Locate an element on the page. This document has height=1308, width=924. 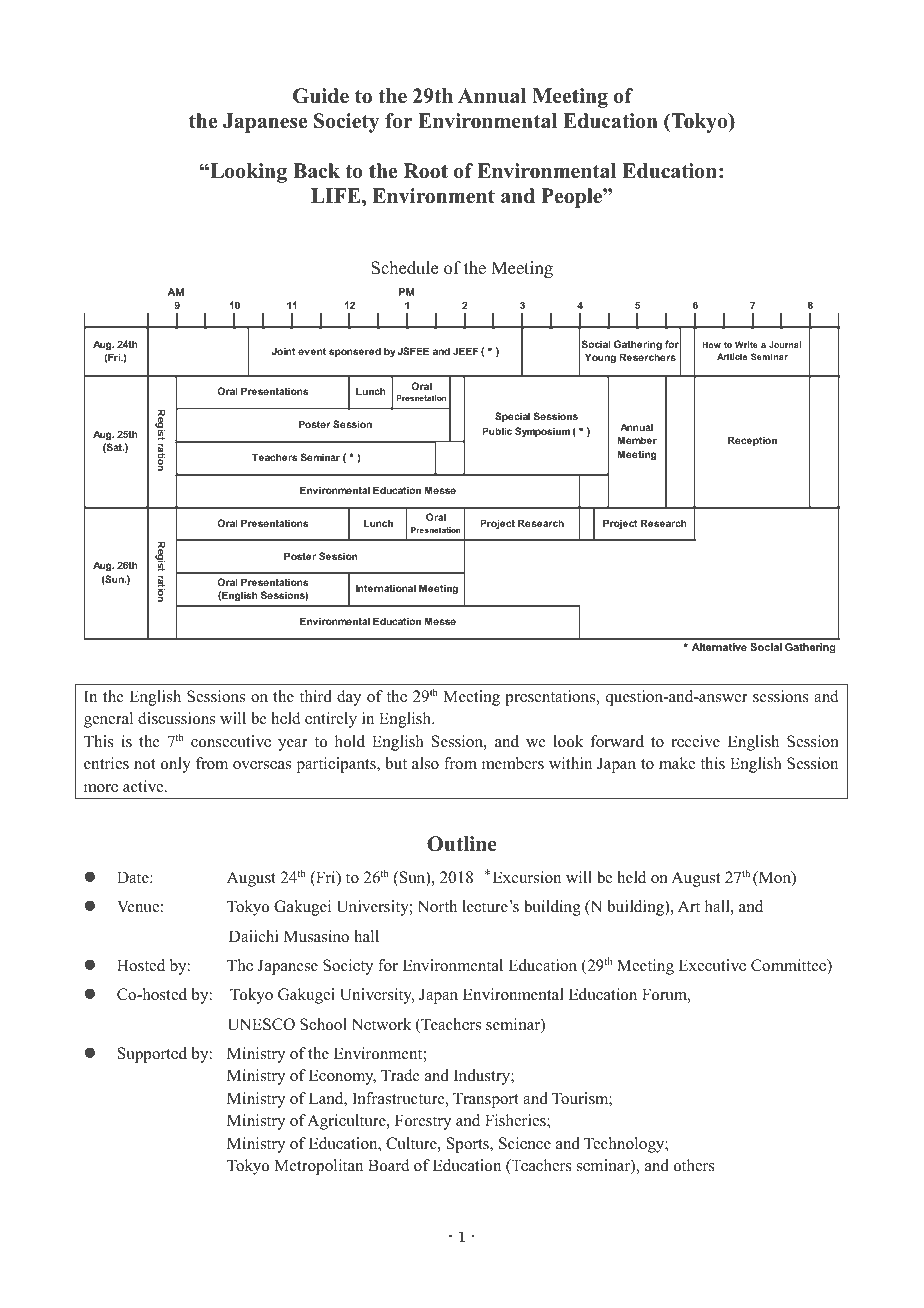
Root is located at coordinates (426, 171).
